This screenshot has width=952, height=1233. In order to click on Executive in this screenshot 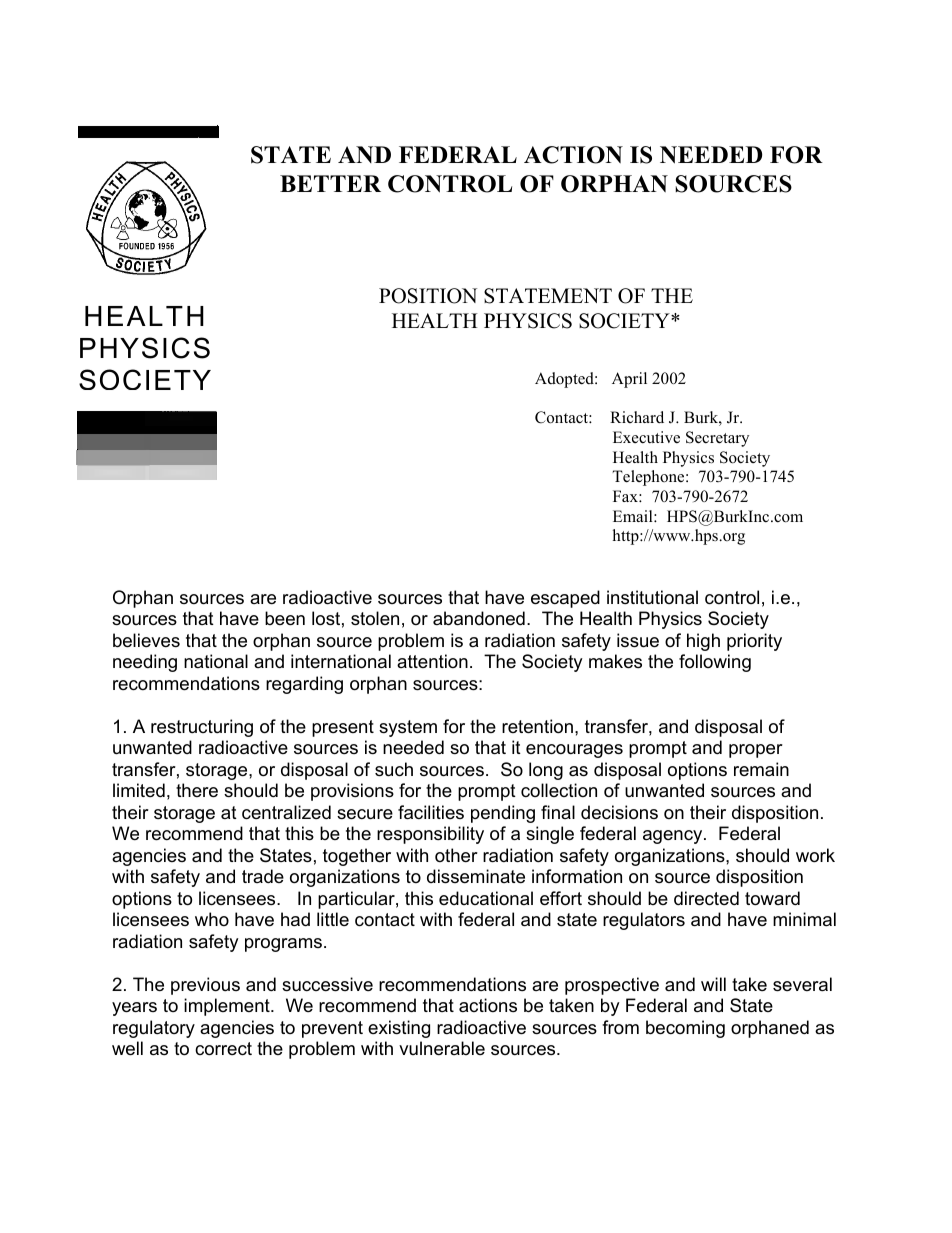, I will do `click(646, 437)`.
